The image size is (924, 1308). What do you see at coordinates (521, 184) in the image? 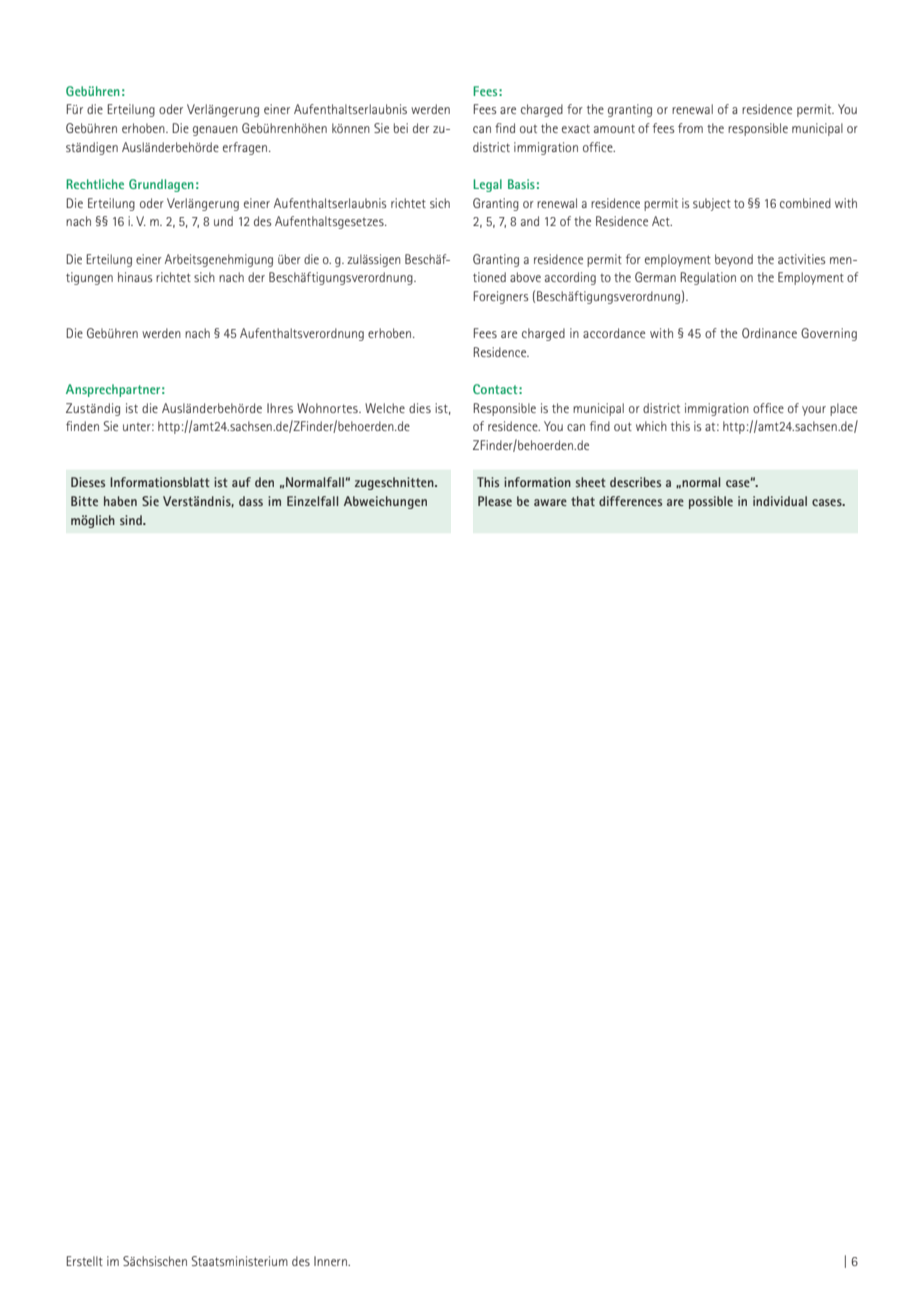
I see `Basis` at bounding box center [521, 184].
